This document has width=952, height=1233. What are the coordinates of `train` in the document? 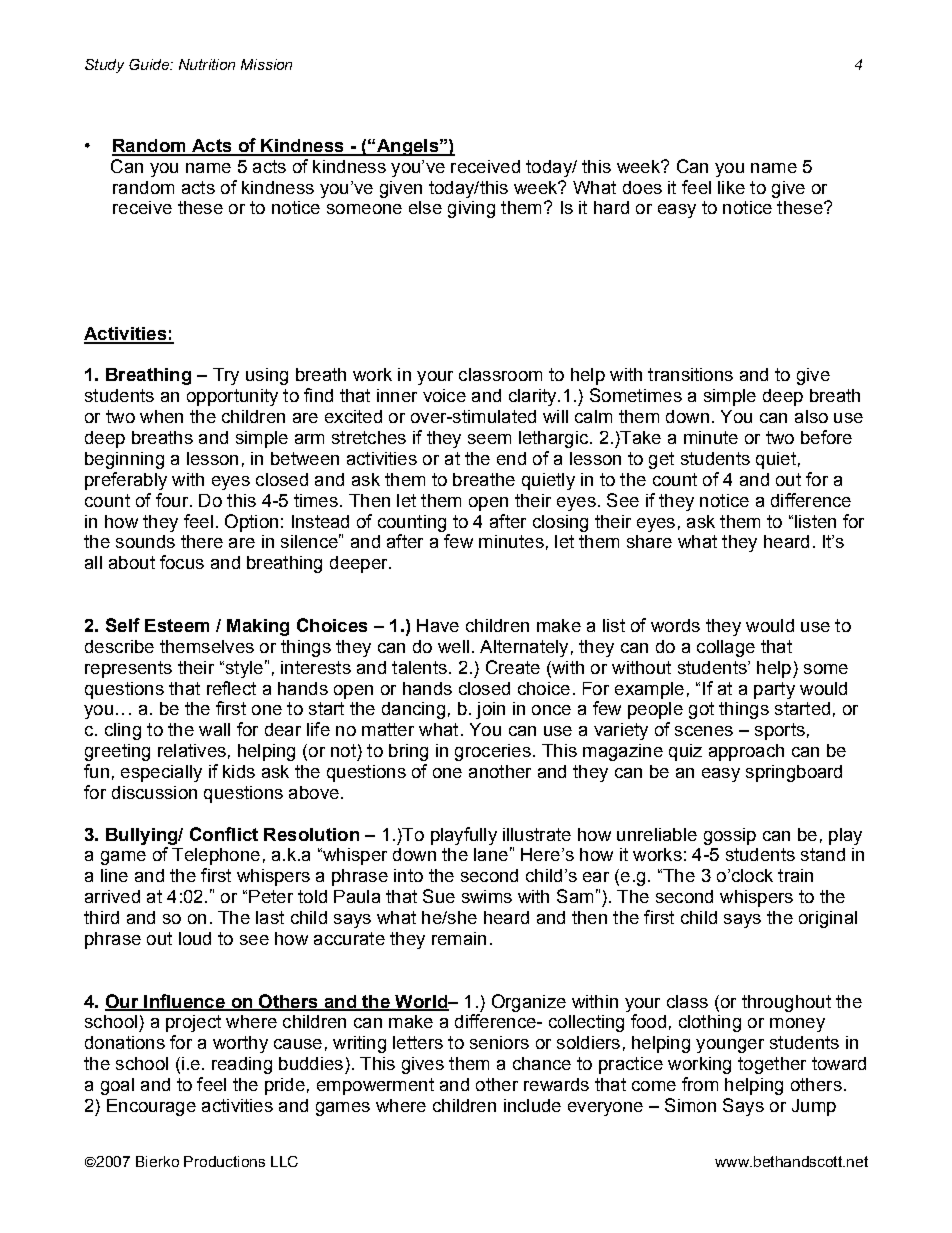 It's located at (795, 875).
